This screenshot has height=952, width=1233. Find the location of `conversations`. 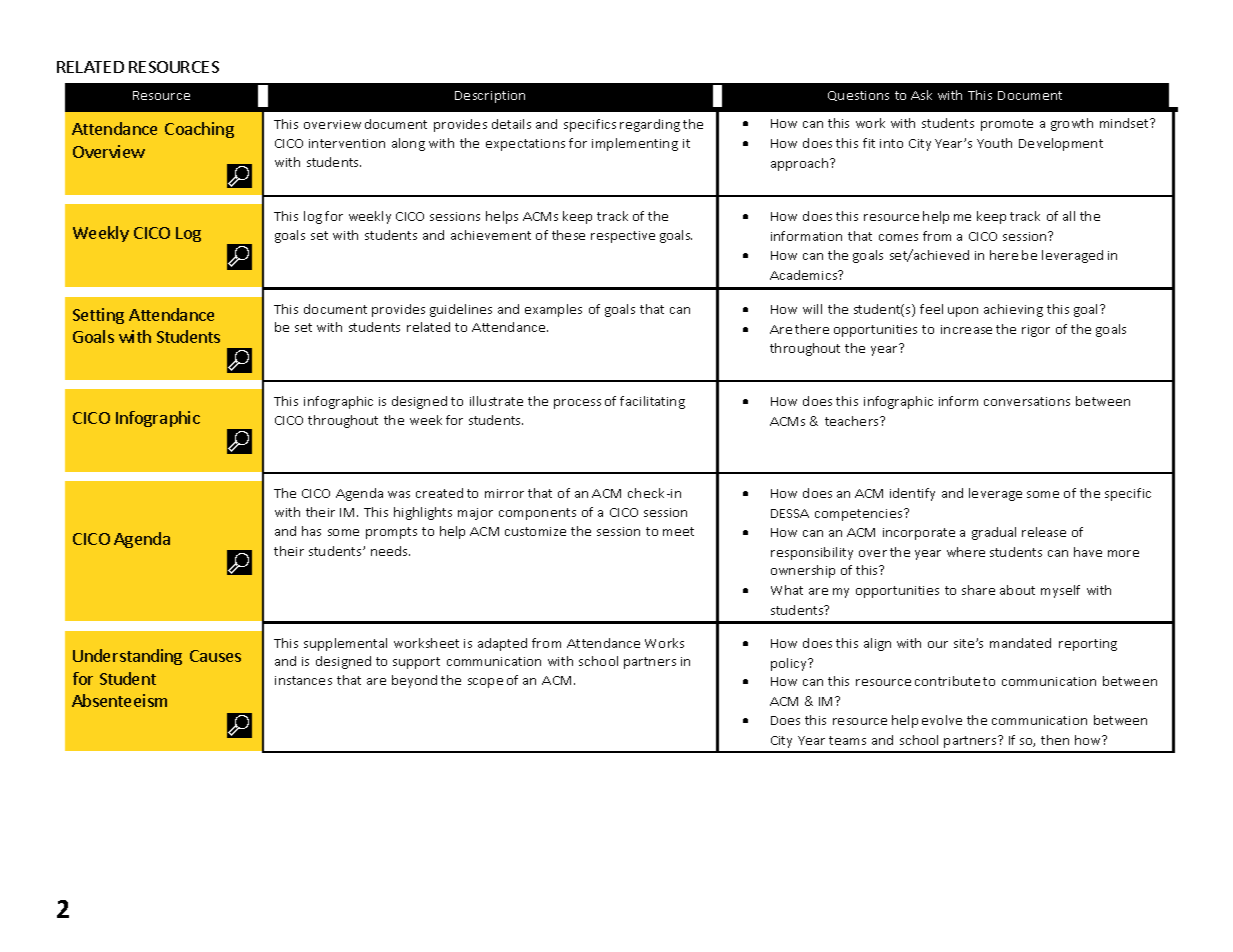

conversations is located at coordinates (1027, 401).
